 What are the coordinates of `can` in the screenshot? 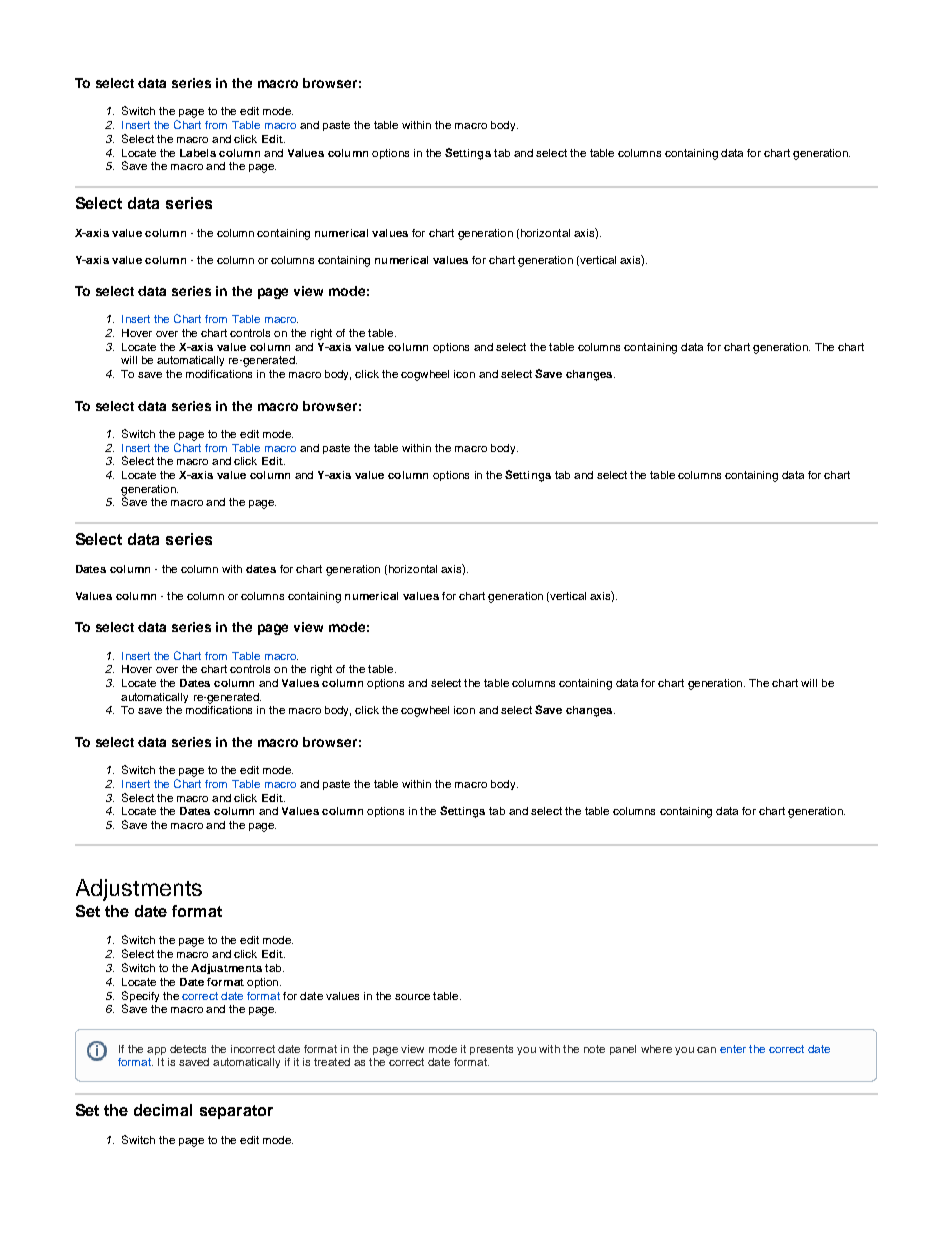 It's located at (706, 1050).
